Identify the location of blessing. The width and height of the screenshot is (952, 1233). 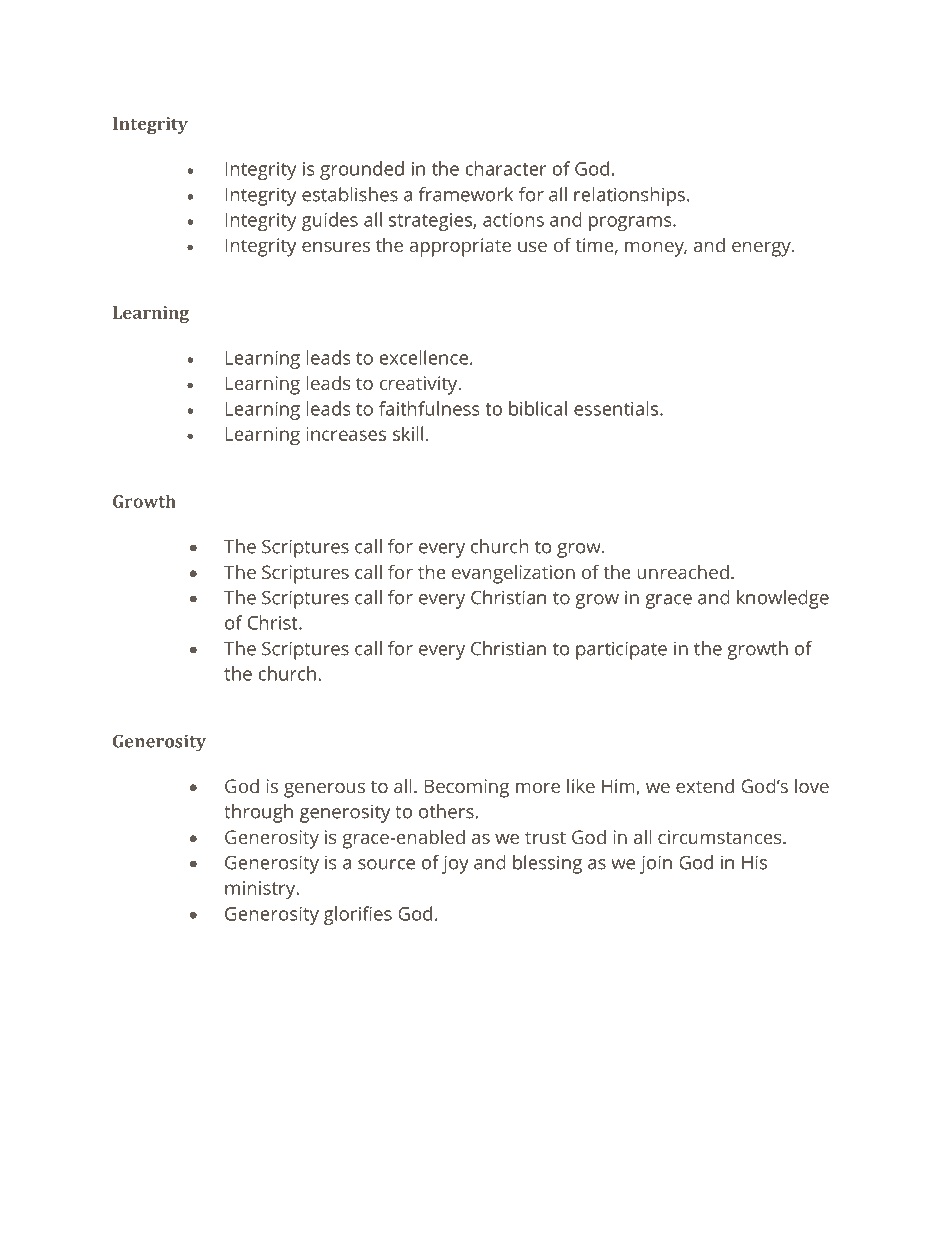
(547, 864).
